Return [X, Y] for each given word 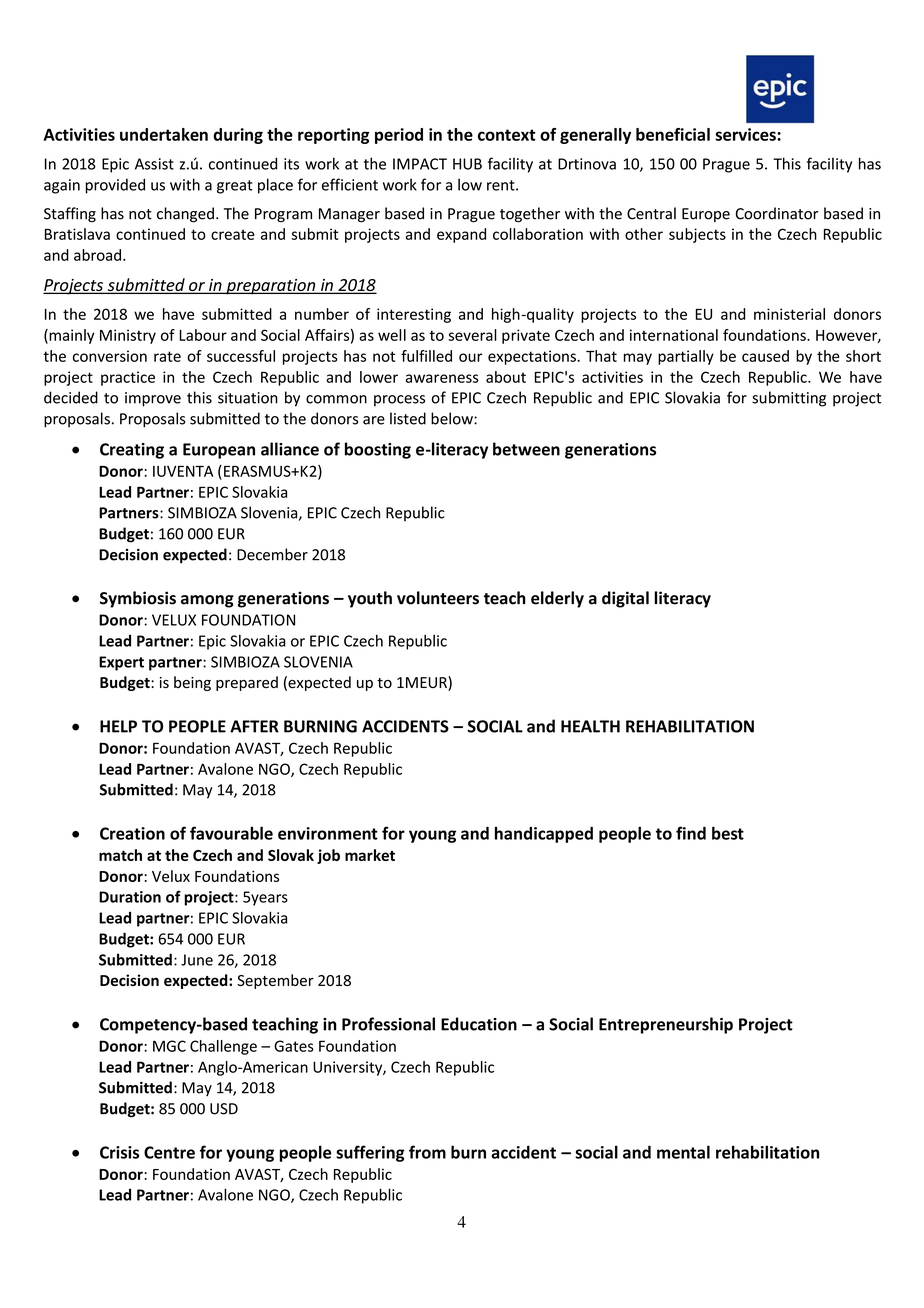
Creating [132, 451]
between [526, 449]
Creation [132, 833]
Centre [169, 1152]
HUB [467, 164]
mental [683, 1152]
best [728, 833]
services [746, 134]
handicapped [544, 835]
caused [765, 356]
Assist [154, 164]
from [427, 1152]
